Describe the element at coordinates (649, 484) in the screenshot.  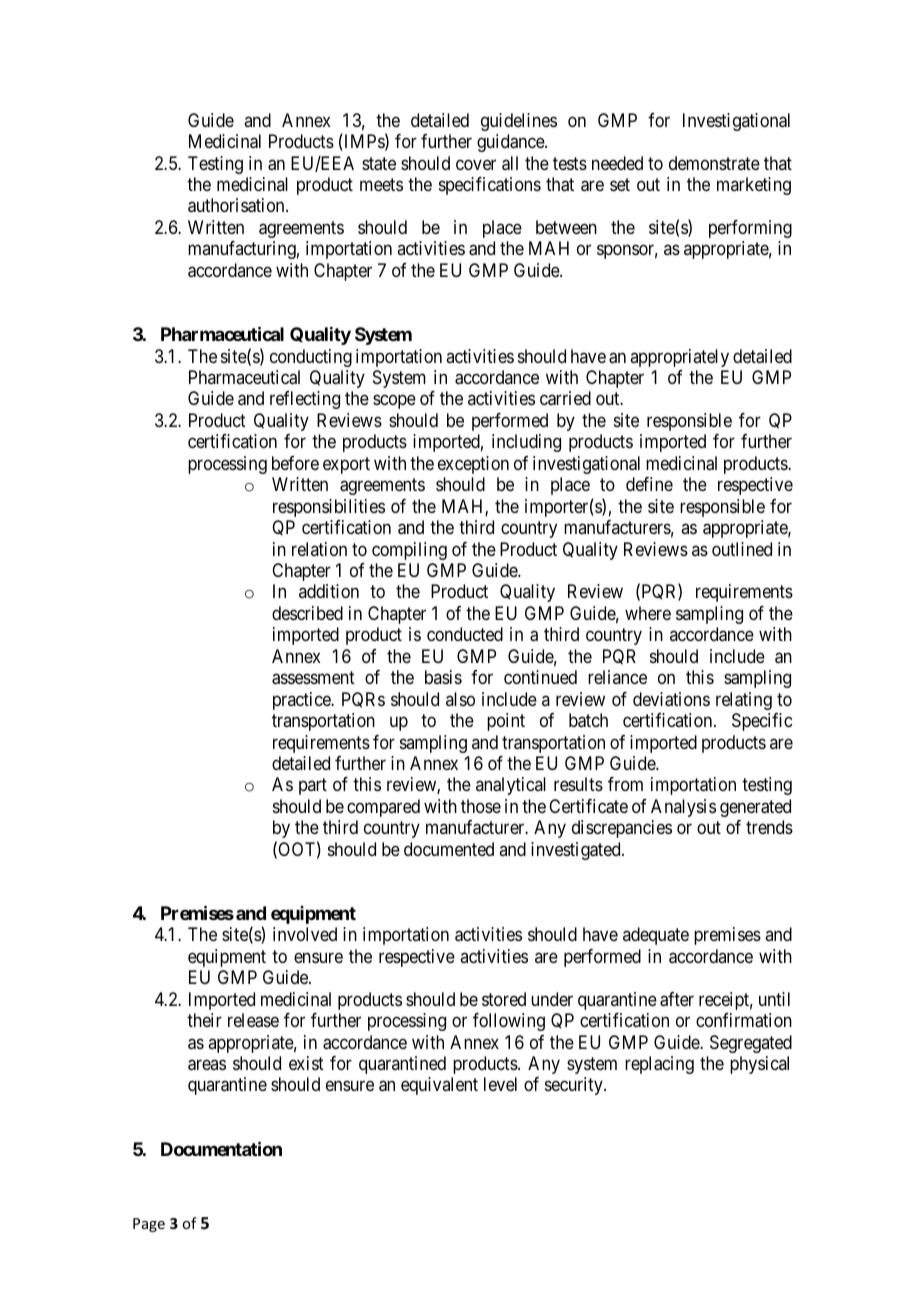
I see `define` at that location.
